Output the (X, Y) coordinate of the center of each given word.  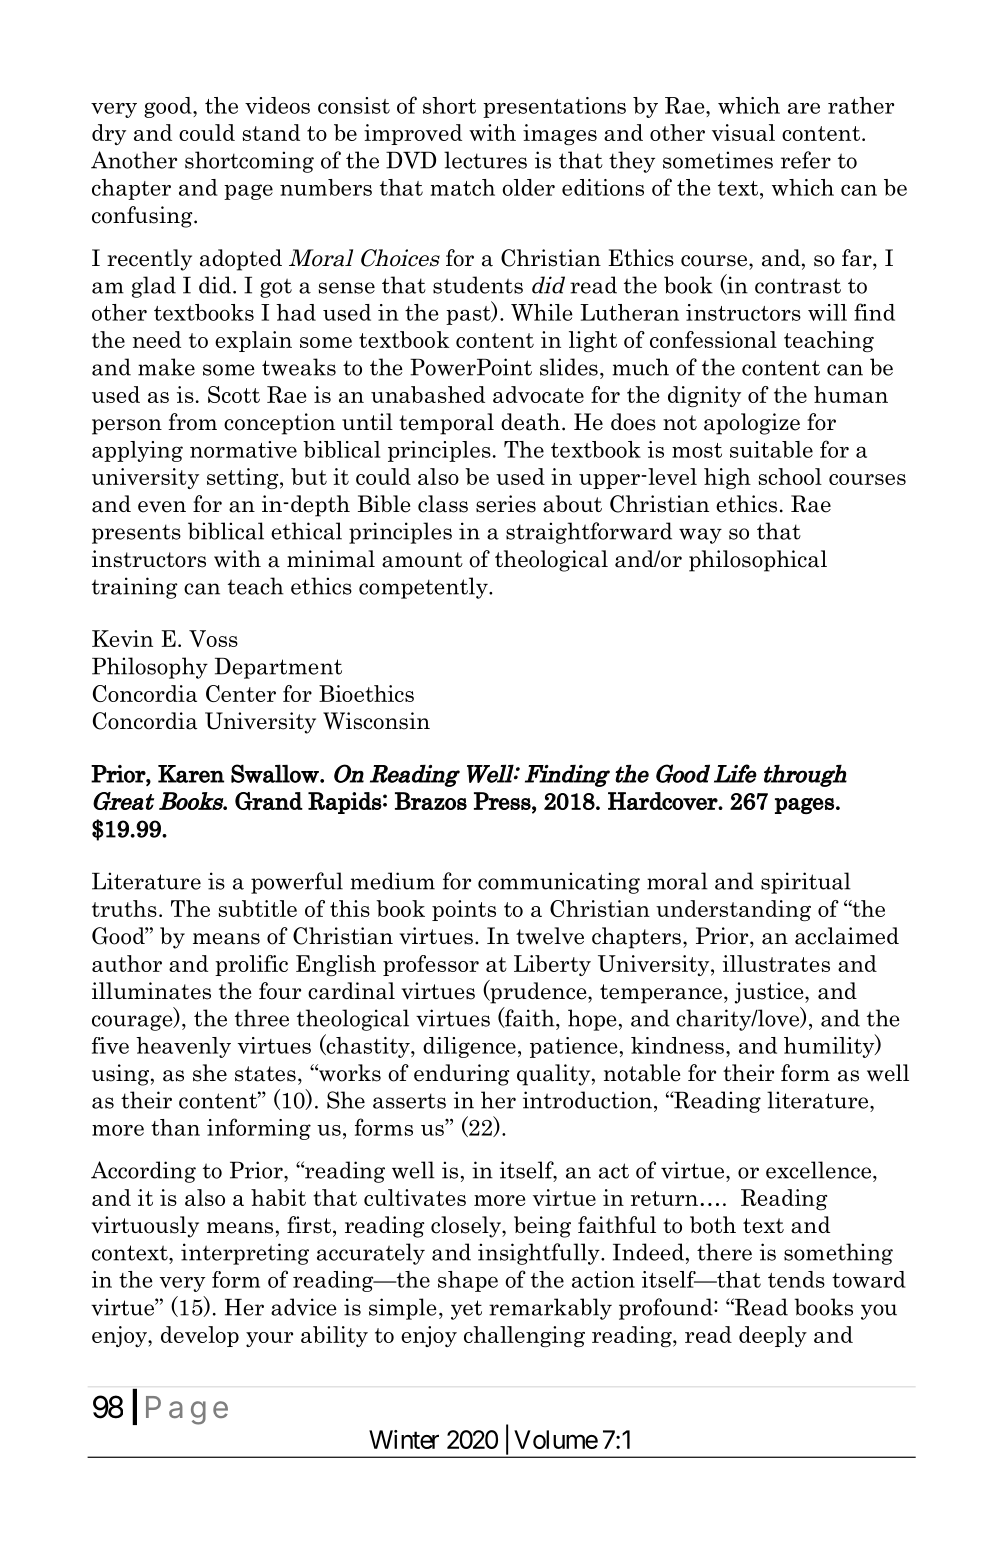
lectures (485, 160)
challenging (524, 1336)
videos (277, 105)
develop (200, 1336)
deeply (773, 1336)
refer (806, 160)
